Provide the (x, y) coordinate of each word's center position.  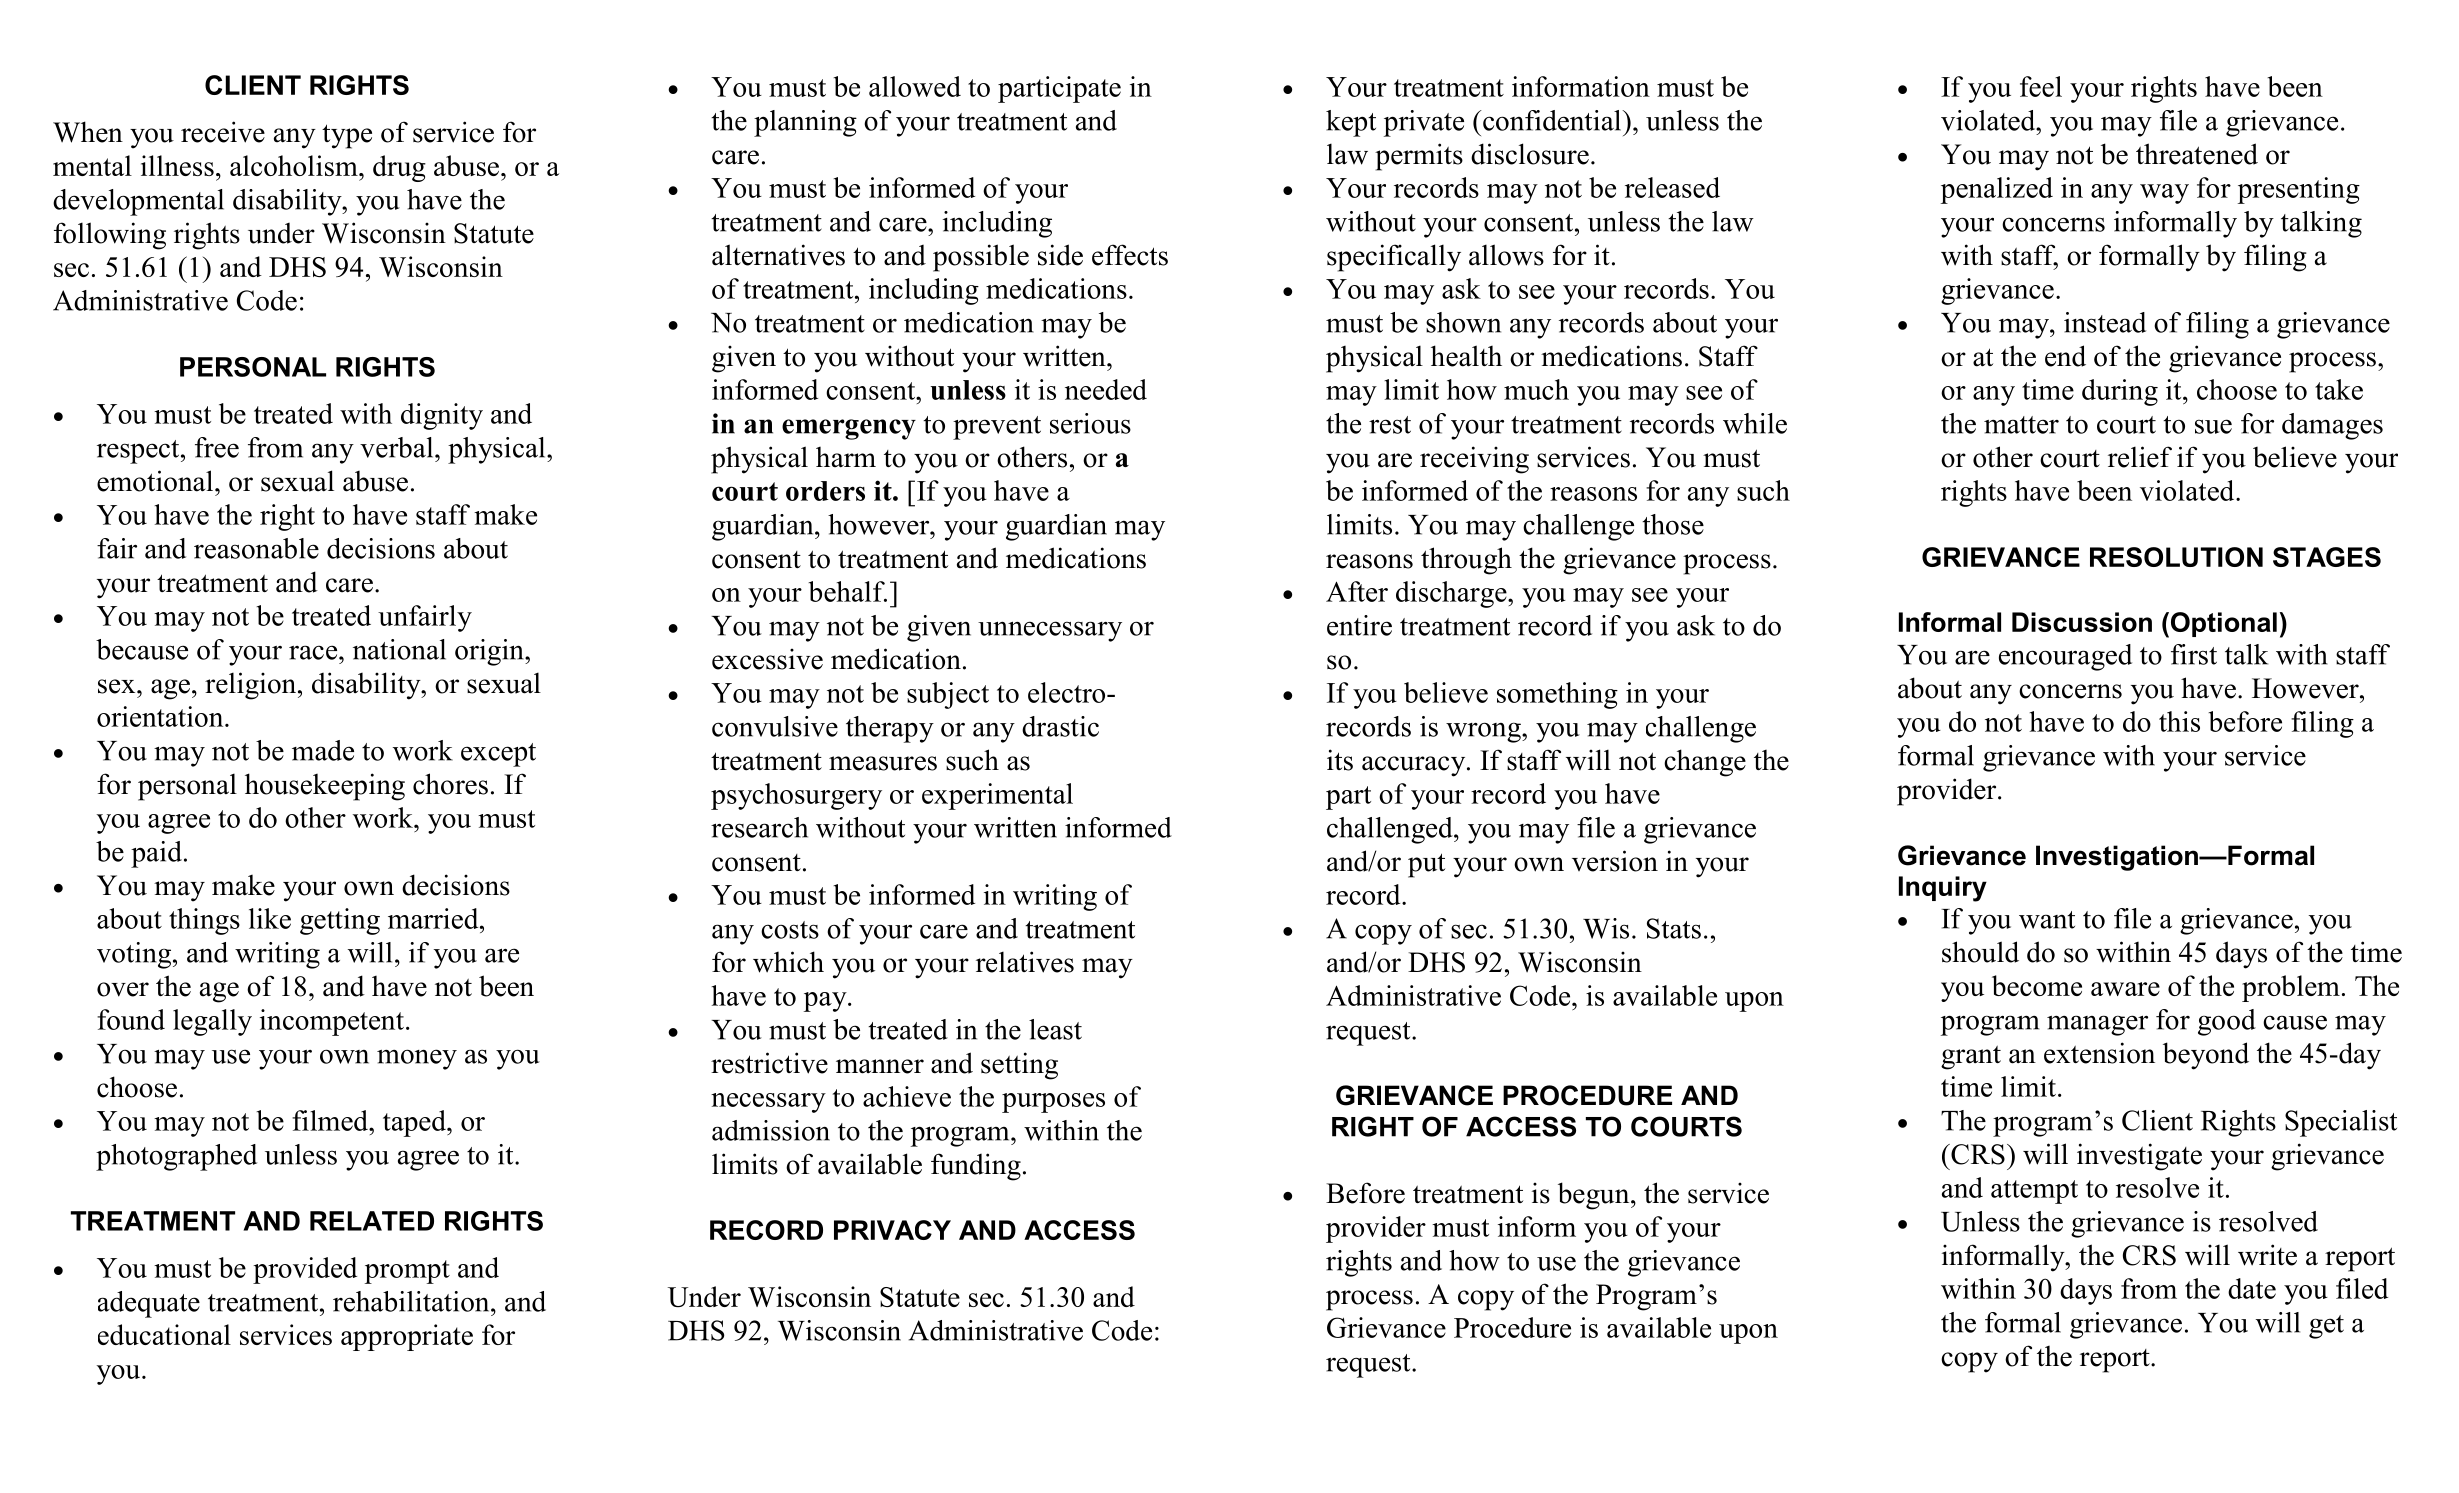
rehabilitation (412, 1301)
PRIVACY (892, 1230)
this (2179, 721)
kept (1351, 123)
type (347, 136)
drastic (1060, 726)
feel (2041, 86)
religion (252, 686)
